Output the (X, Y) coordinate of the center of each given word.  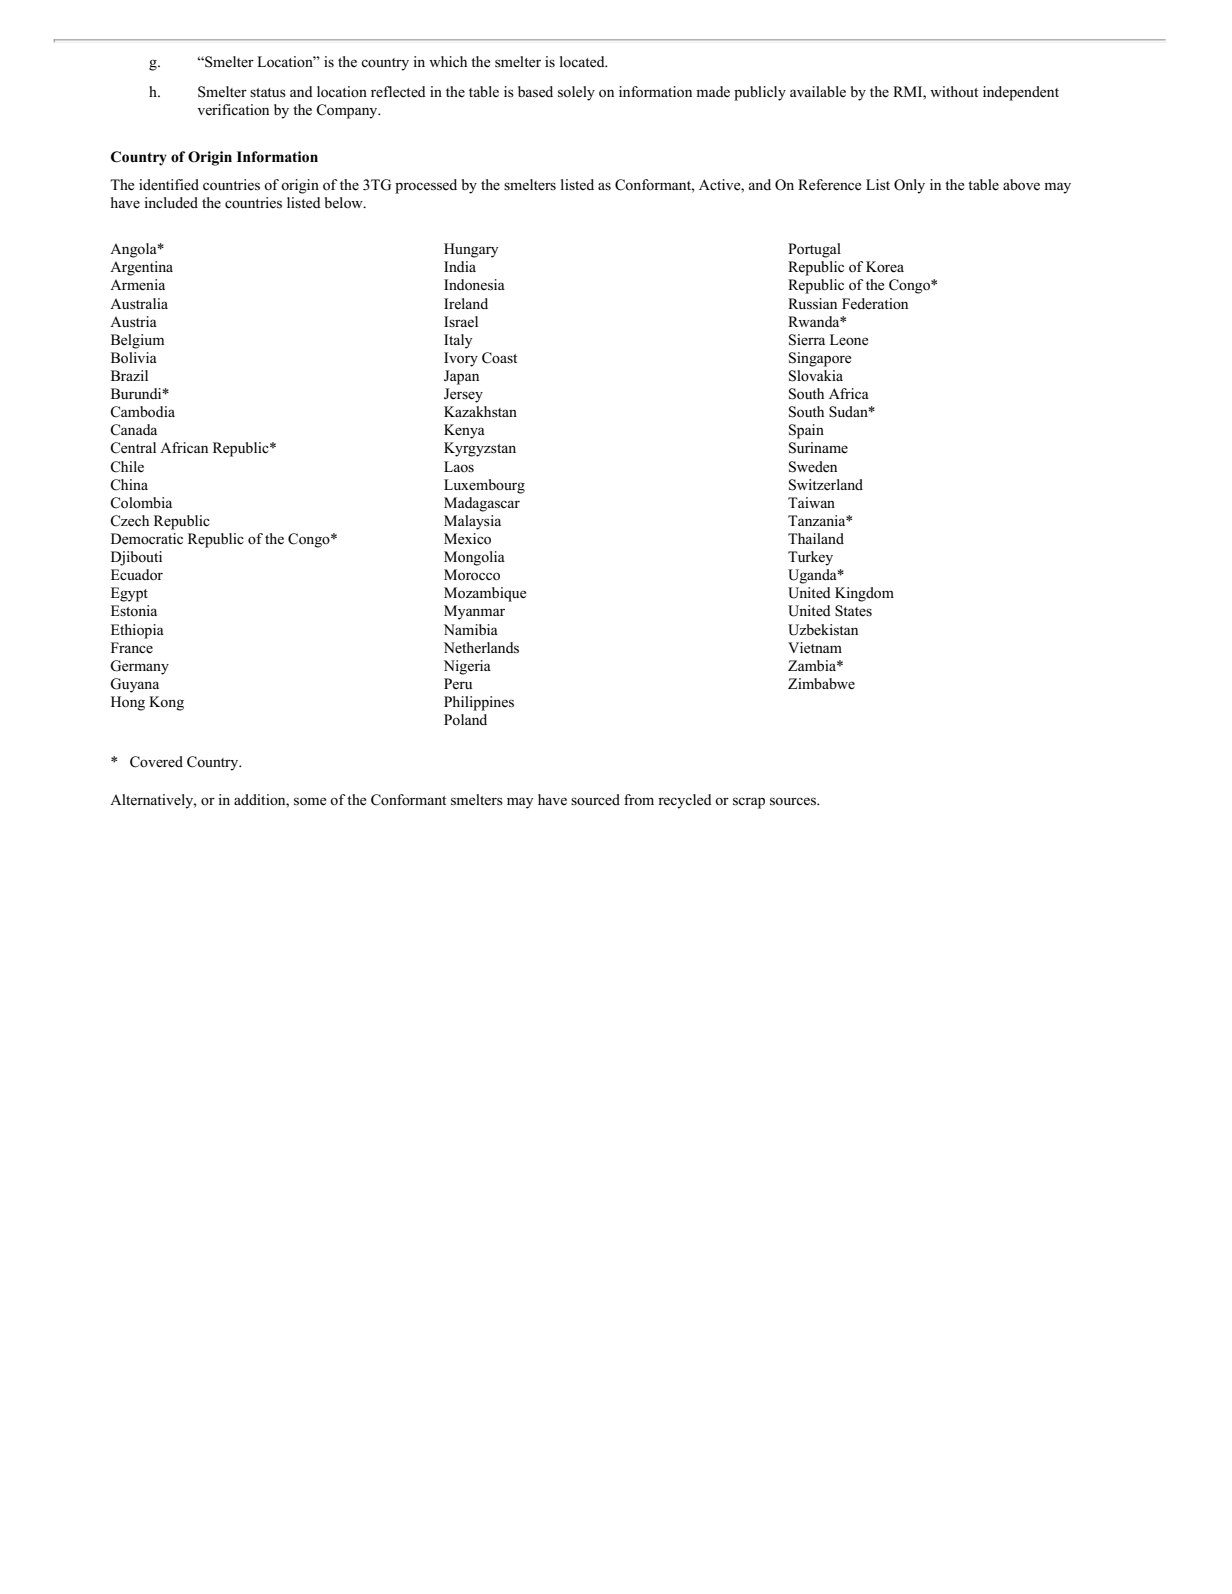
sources (794, 801)
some (310, 801)
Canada (134, 430)
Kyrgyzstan (480, 449)
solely (576, 93)
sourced (595, 800)
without (954, 91)
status (268, 93)
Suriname (818, 448)
